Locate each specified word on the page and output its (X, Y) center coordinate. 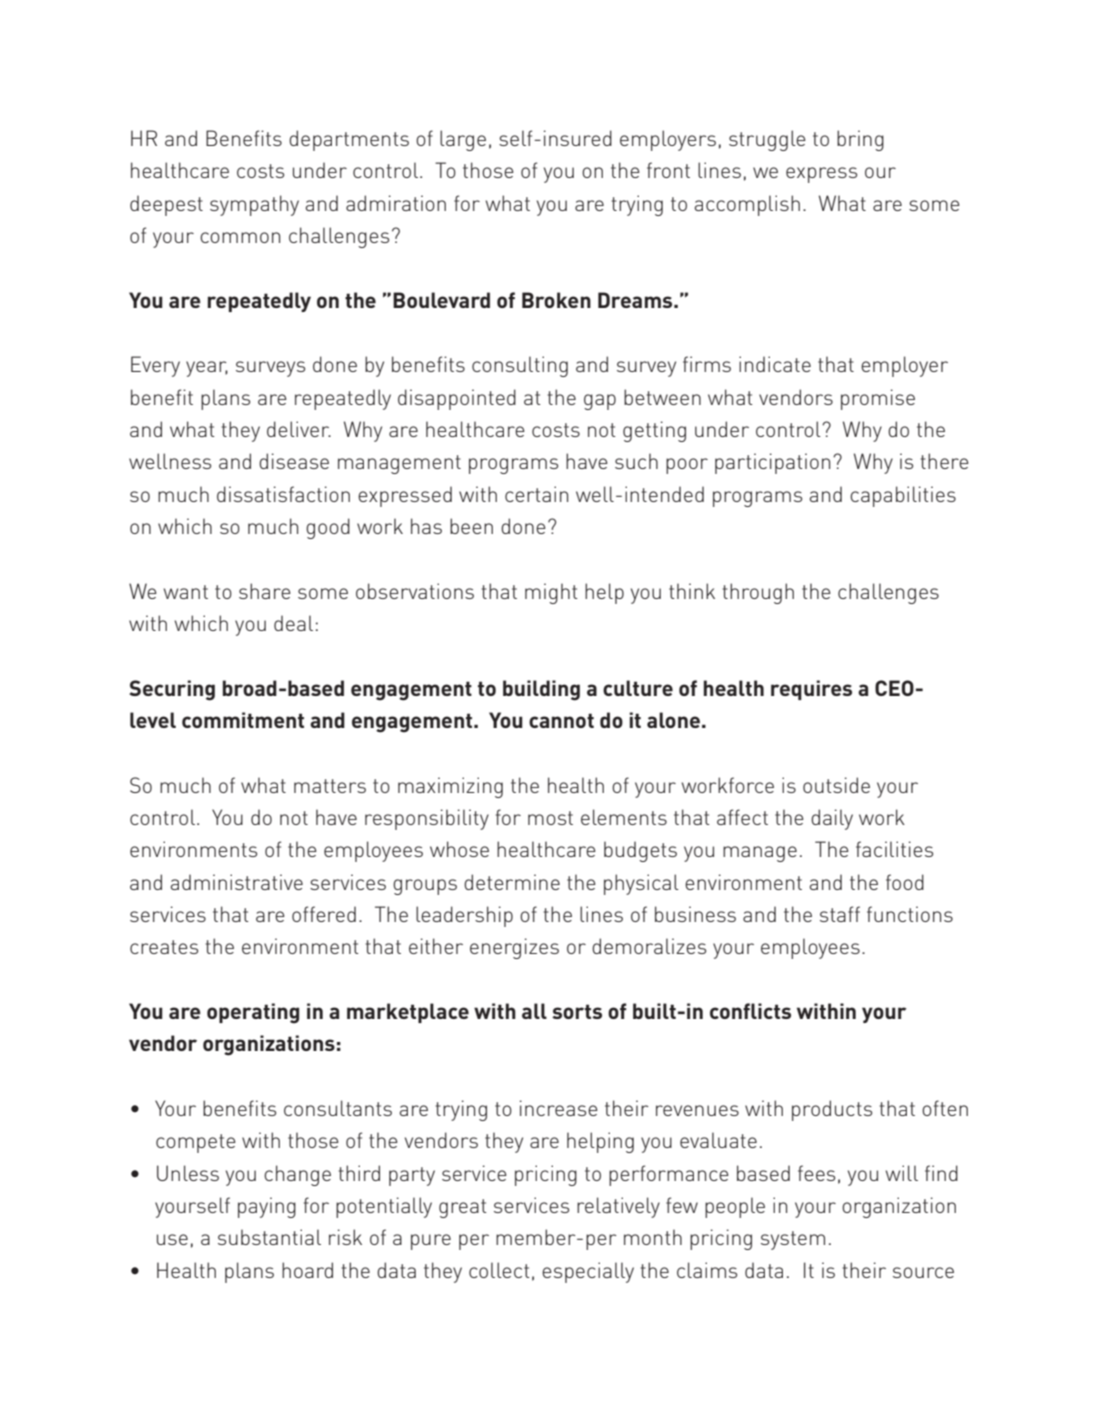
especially (588, 1272)
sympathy (254, 205)
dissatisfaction (283, 494)
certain (536, 494)
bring (860, 140)
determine (512, 882)
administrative (237, 882)
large (463, 140)
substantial (269, 1237)
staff (840, 914)
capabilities (903, 496)
